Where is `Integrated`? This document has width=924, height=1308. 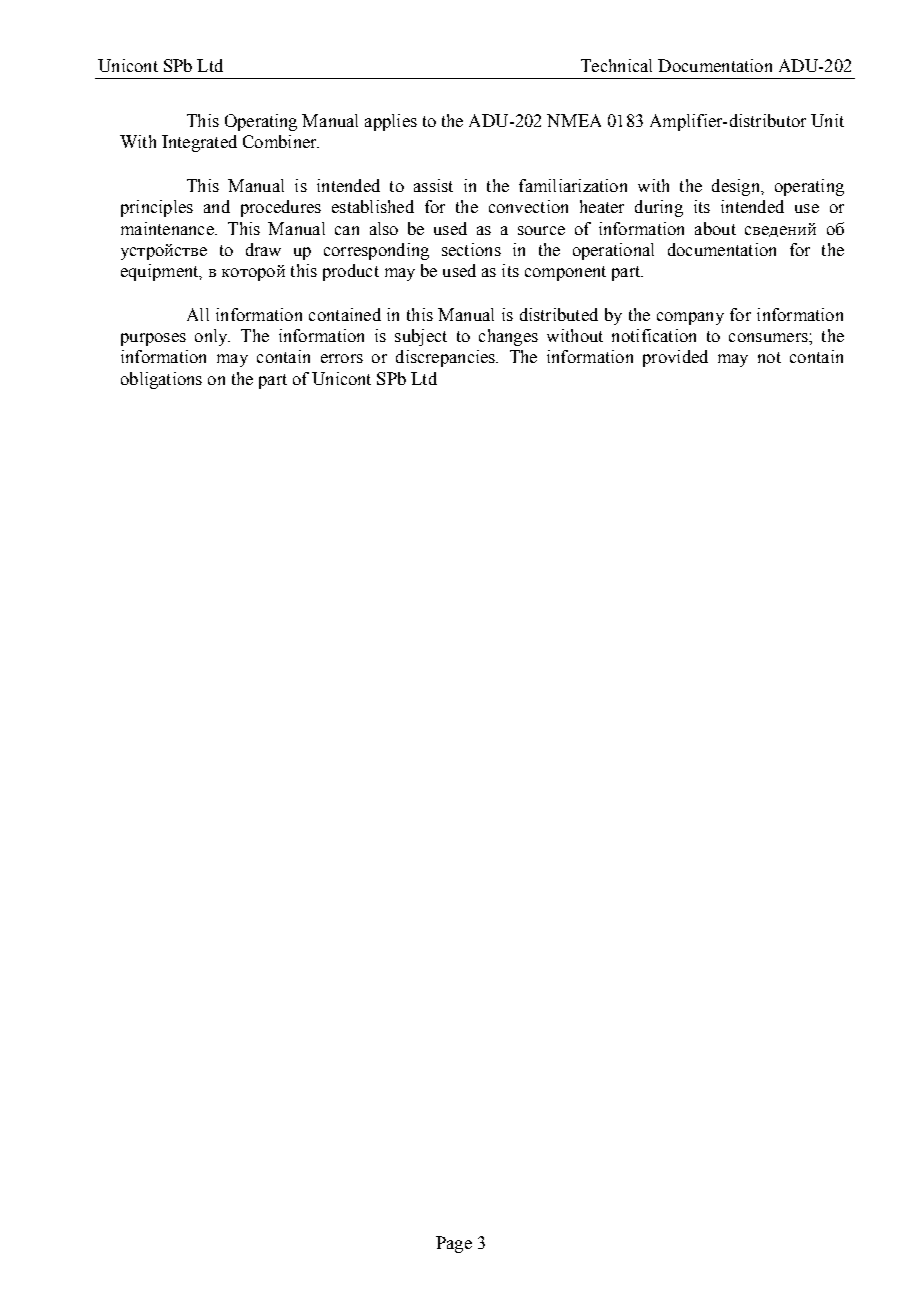
Integrated is located at coordinates (199, 143).
